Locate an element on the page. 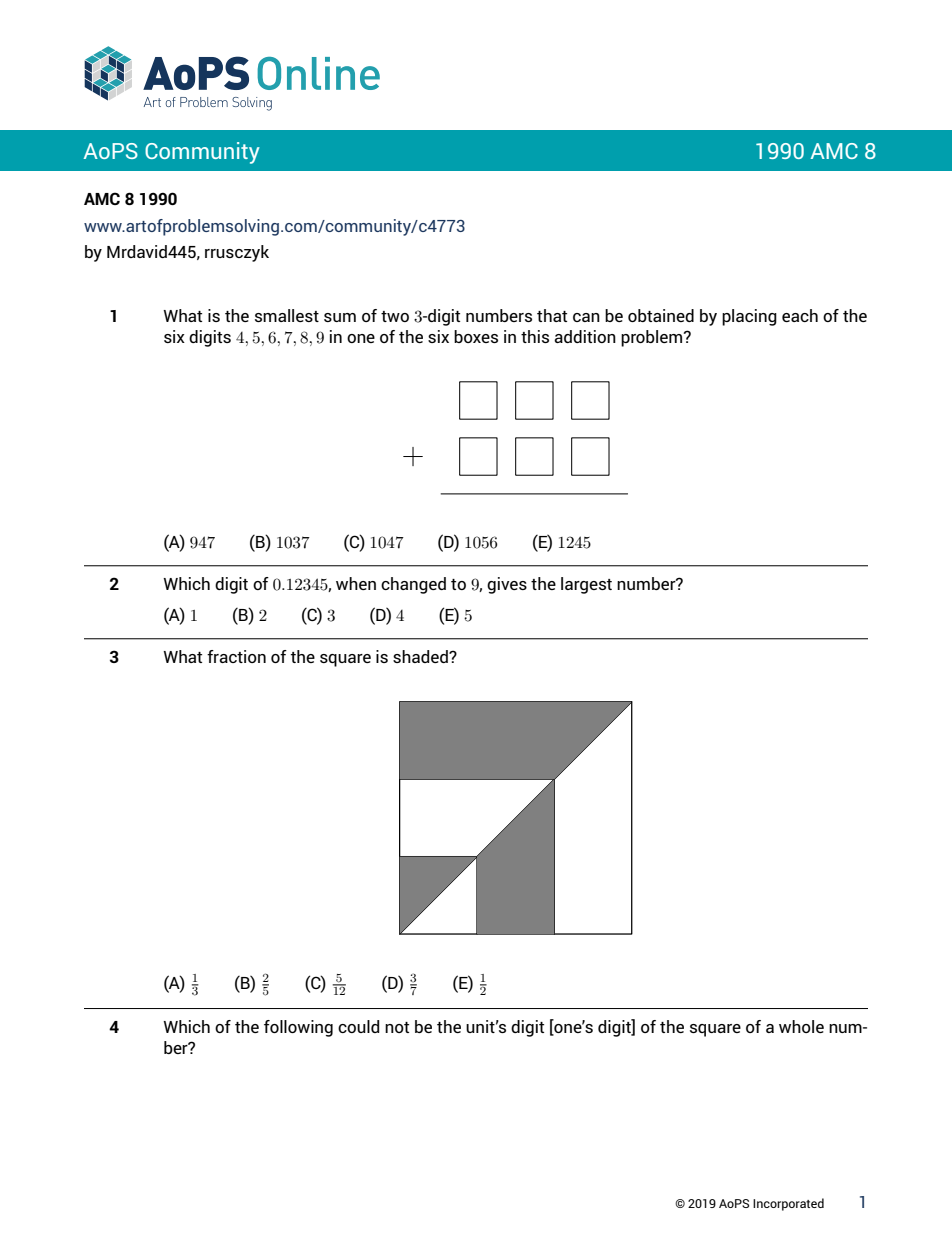 The height and width of the image is (1233, 952). not is located at coordinates (397, 1027).
